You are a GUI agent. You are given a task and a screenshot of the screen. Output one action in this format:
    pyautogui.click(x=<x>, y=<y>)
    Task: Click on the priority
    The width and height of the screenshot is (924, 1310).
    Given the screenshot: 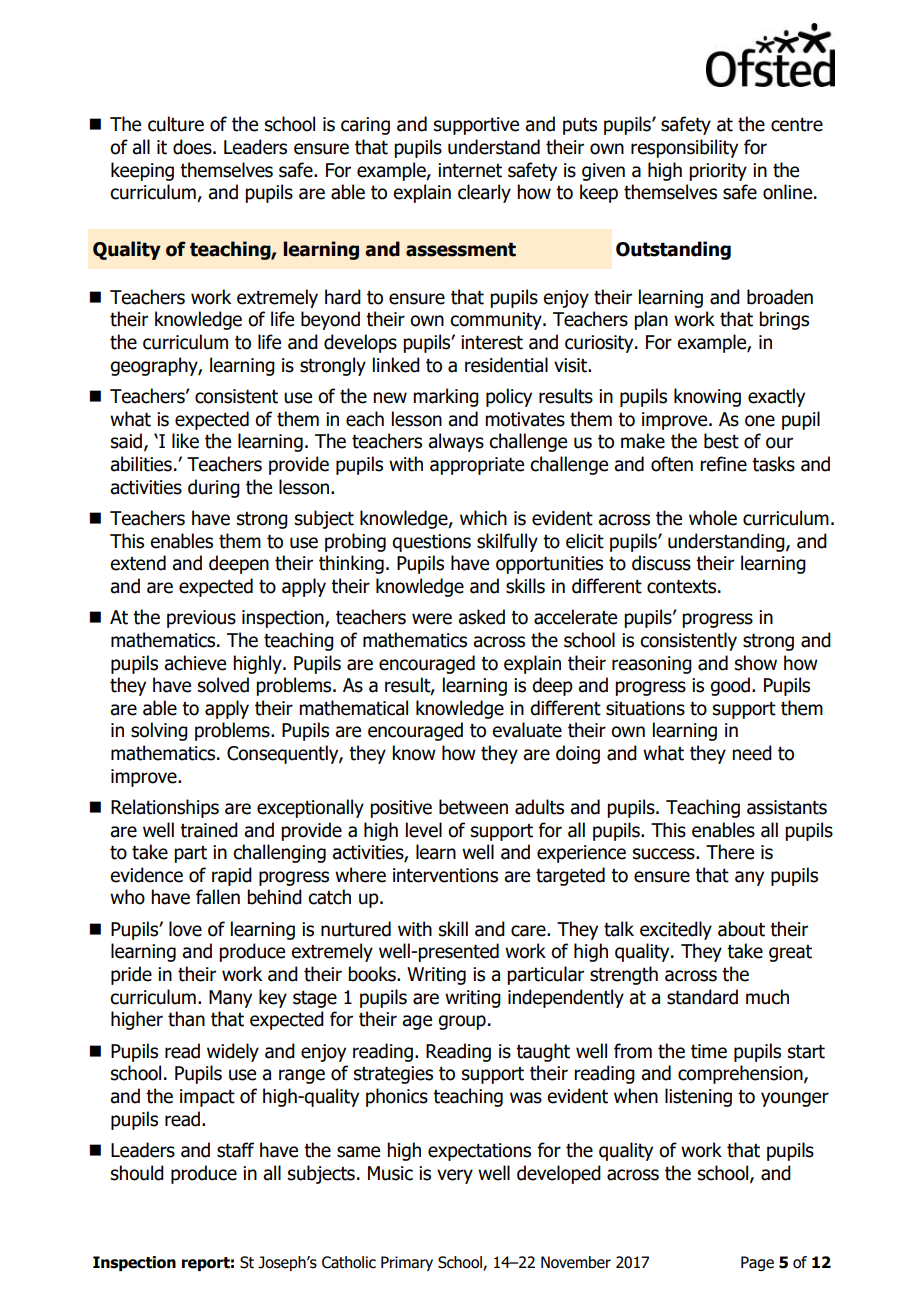 What is the action you would take?
    pyautogui.click(x=718, y=172)
